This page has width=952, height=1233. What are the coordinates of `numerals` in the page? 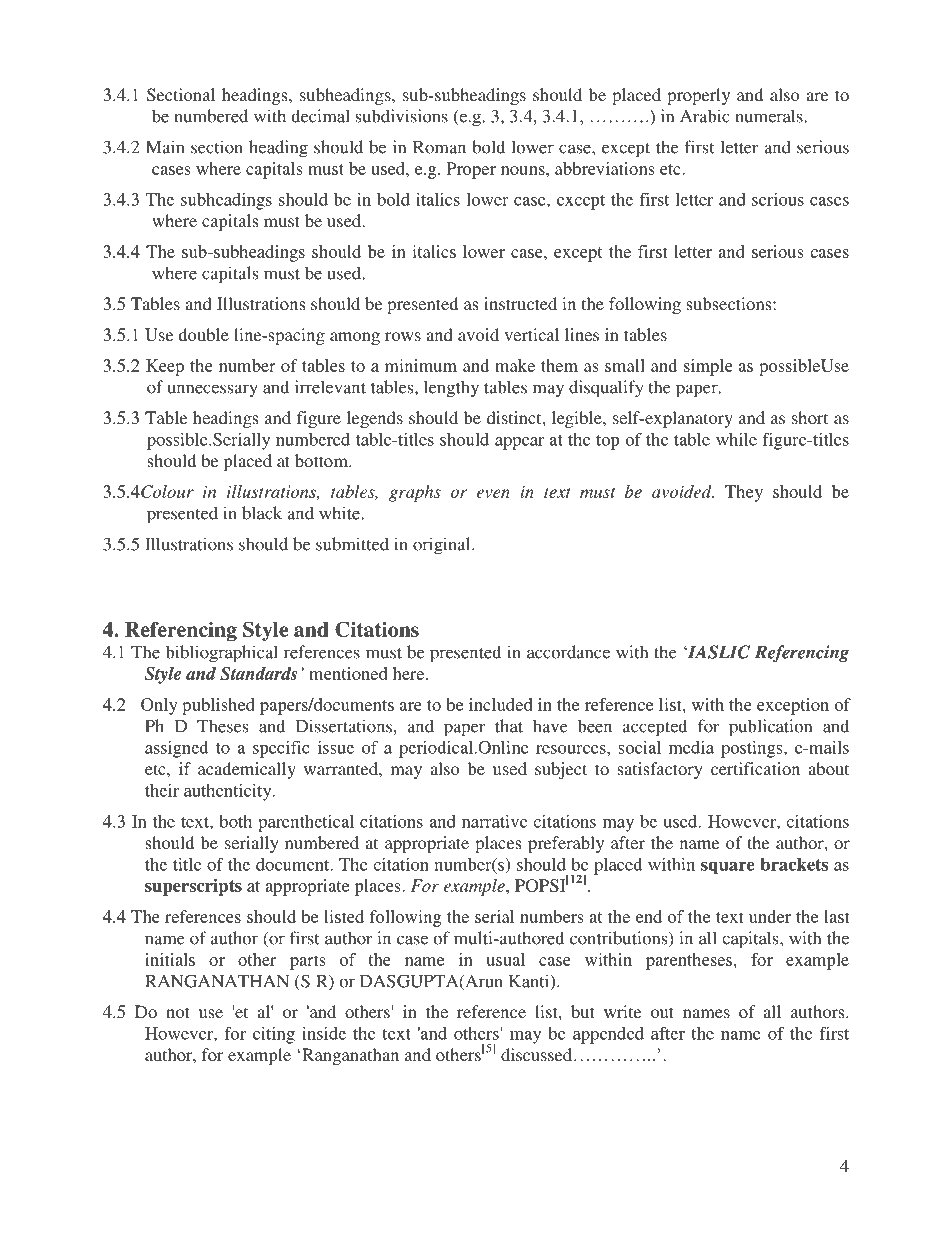 It's located at (770, 116).
